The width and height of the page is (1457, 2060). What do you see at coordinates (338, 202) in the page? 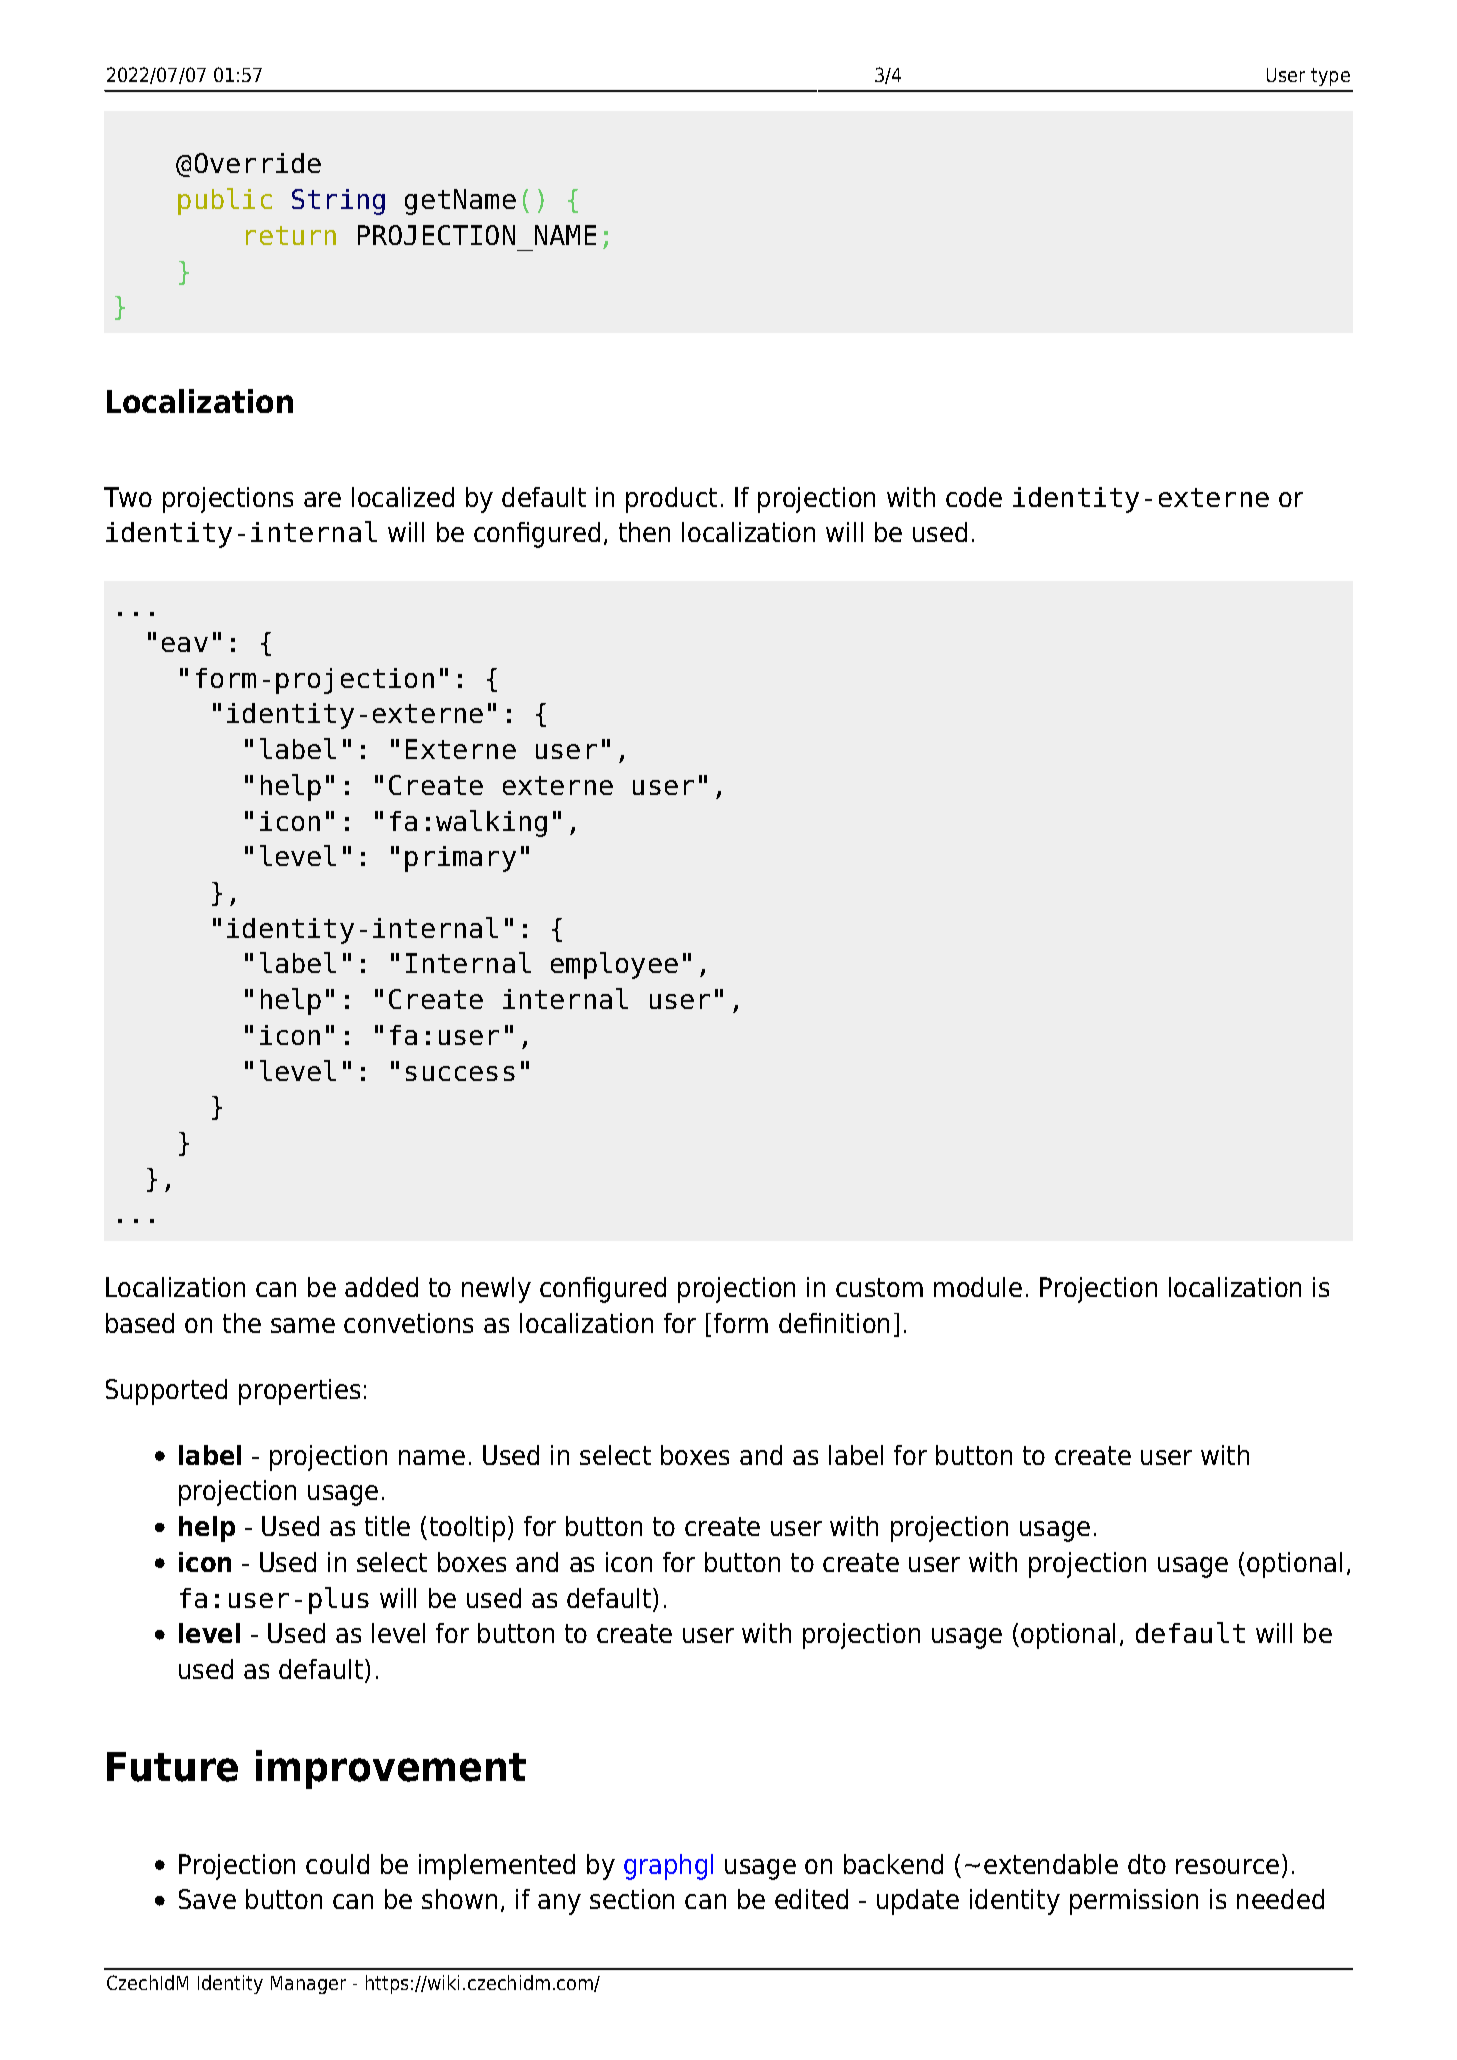
I see `String` at bounding box center [338, 202].
